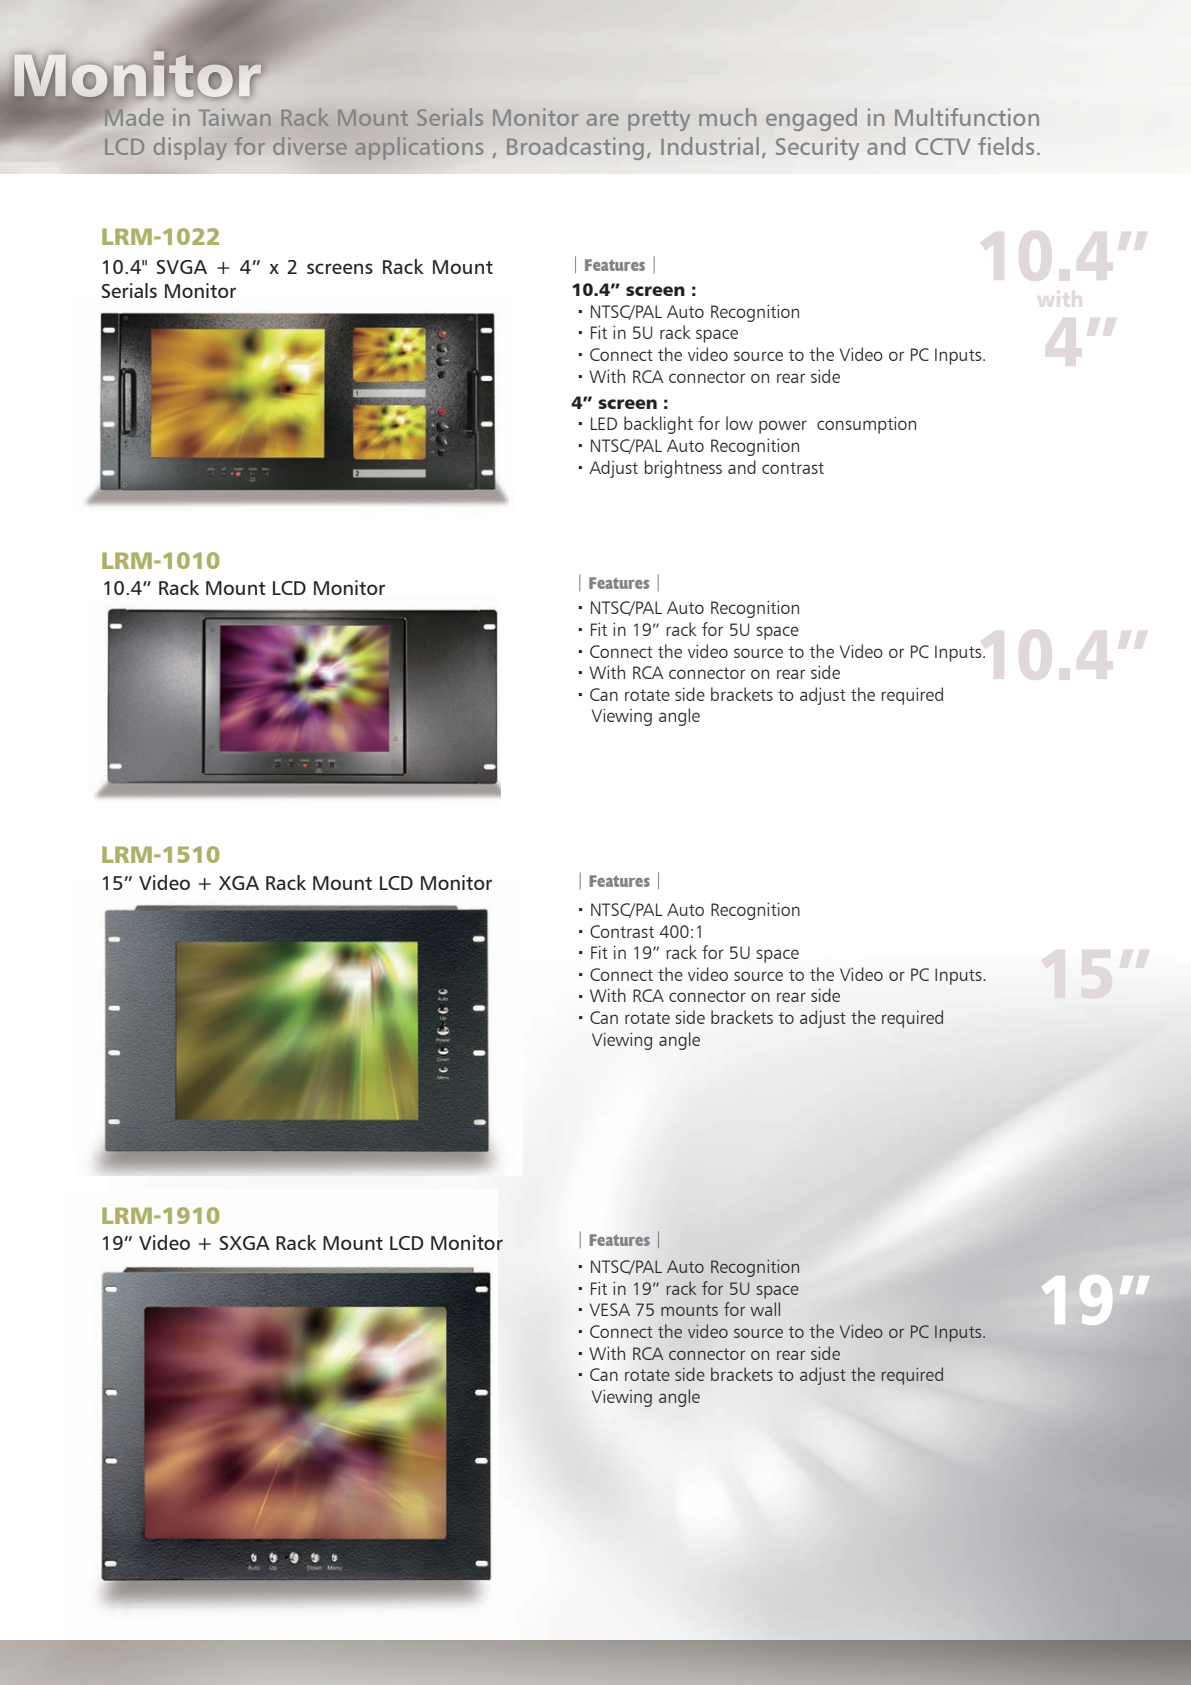  I want to click on wall, so click(765, 1309).
